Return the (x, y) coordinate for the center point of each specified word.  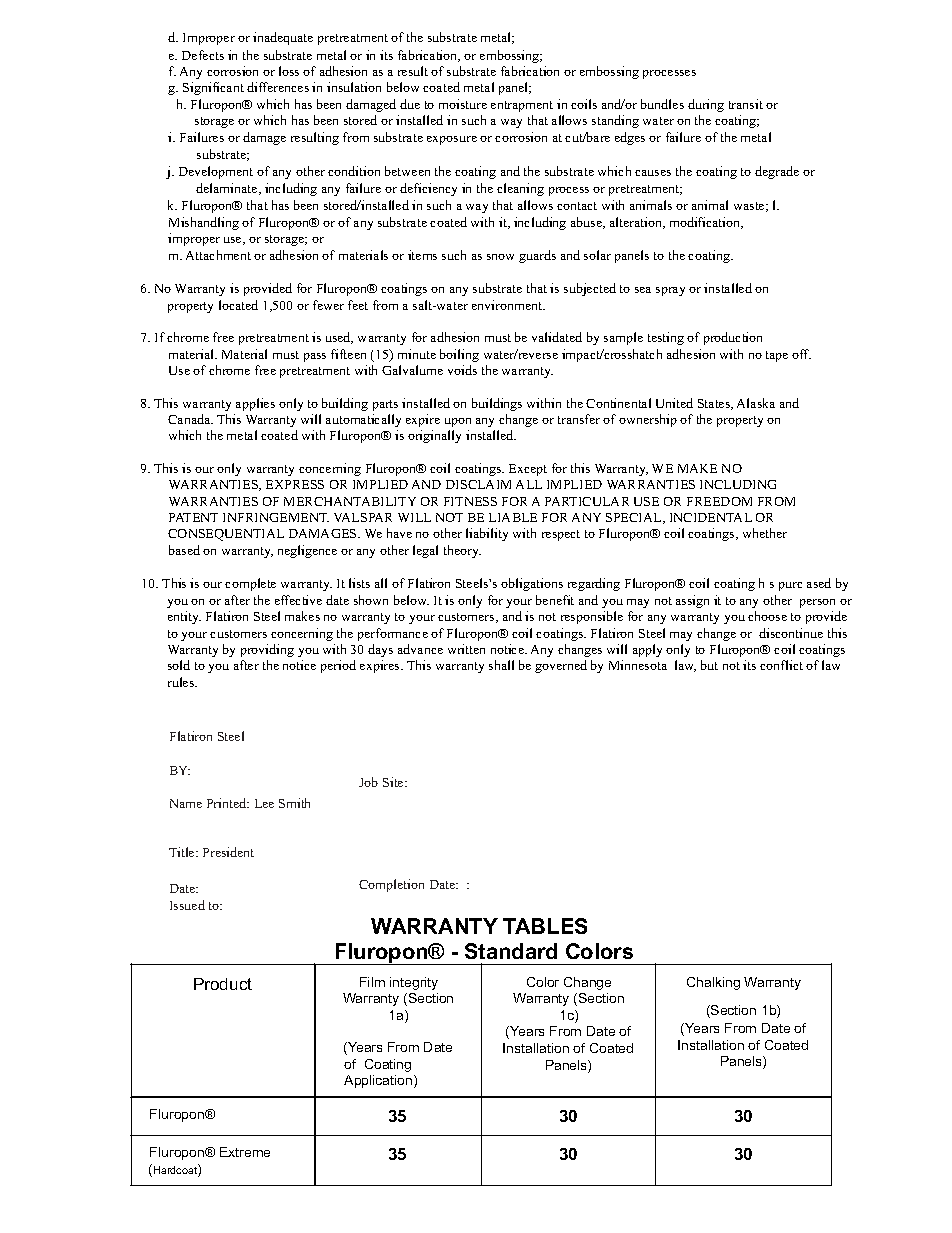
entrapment (522, 106)
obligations (532, 584)
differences (278, 87)
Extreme (245, 1152)
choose (767, 616)
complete (250, 584)
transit (746, 104)
